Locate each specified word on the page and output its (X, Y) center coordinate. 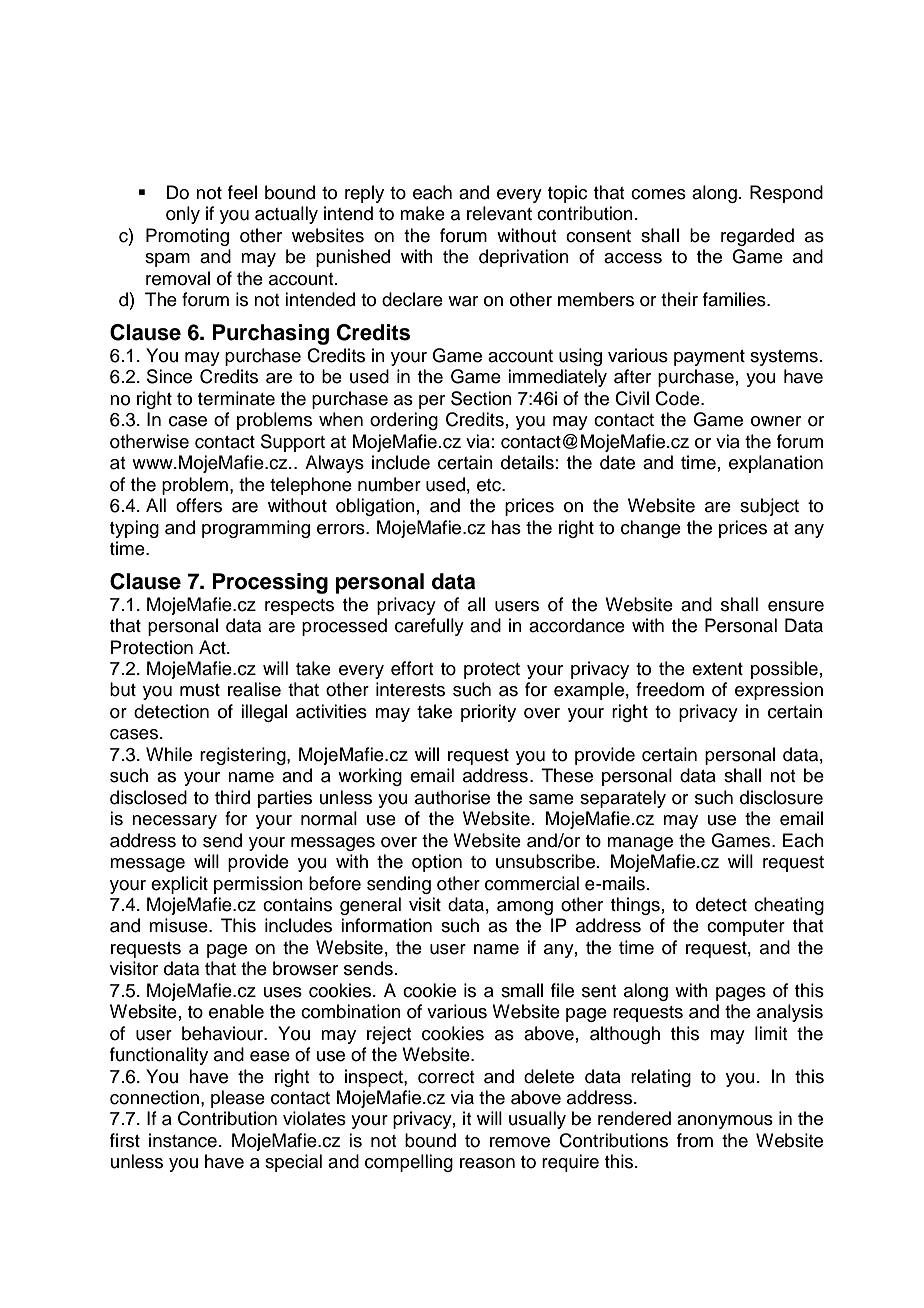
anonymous (725, 1122)
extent (717, 669)
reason (487, 1163)
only (183, 215)
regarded (757, 237)
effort (412, 668)
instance (183, 1140)
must (200, 690)
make (422, 213)
